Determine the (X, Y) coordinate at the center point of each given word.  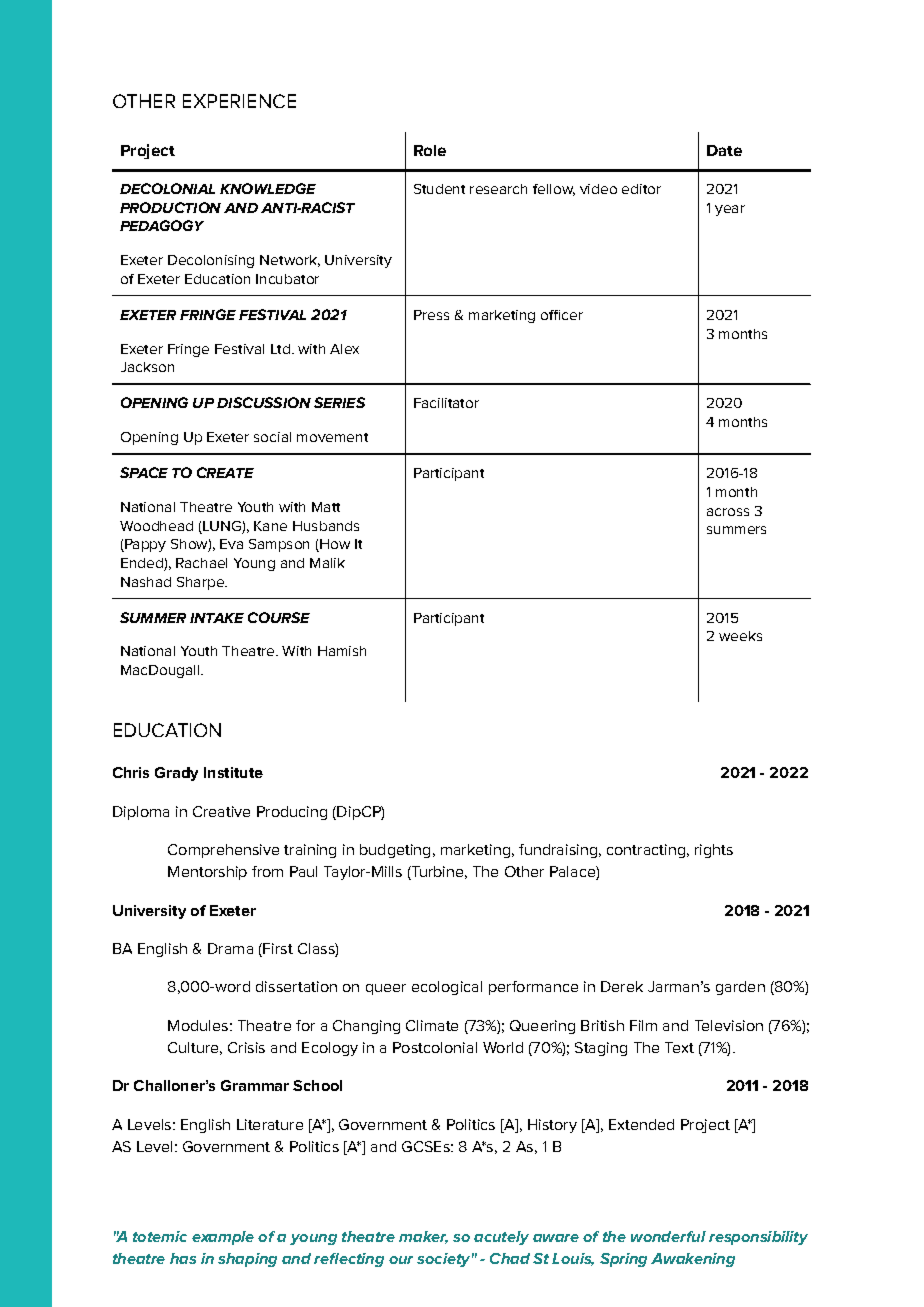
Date (724, 150)
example (223, 1238)
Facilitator (446, 403)
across (728, 512)
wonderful (668, 1236)
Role (430, 150)
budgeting (395, 851)
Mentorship (207, 873)
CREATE (225, 472)
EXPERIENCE (239, 101)
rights (714, 851)
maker (423, 1237)
